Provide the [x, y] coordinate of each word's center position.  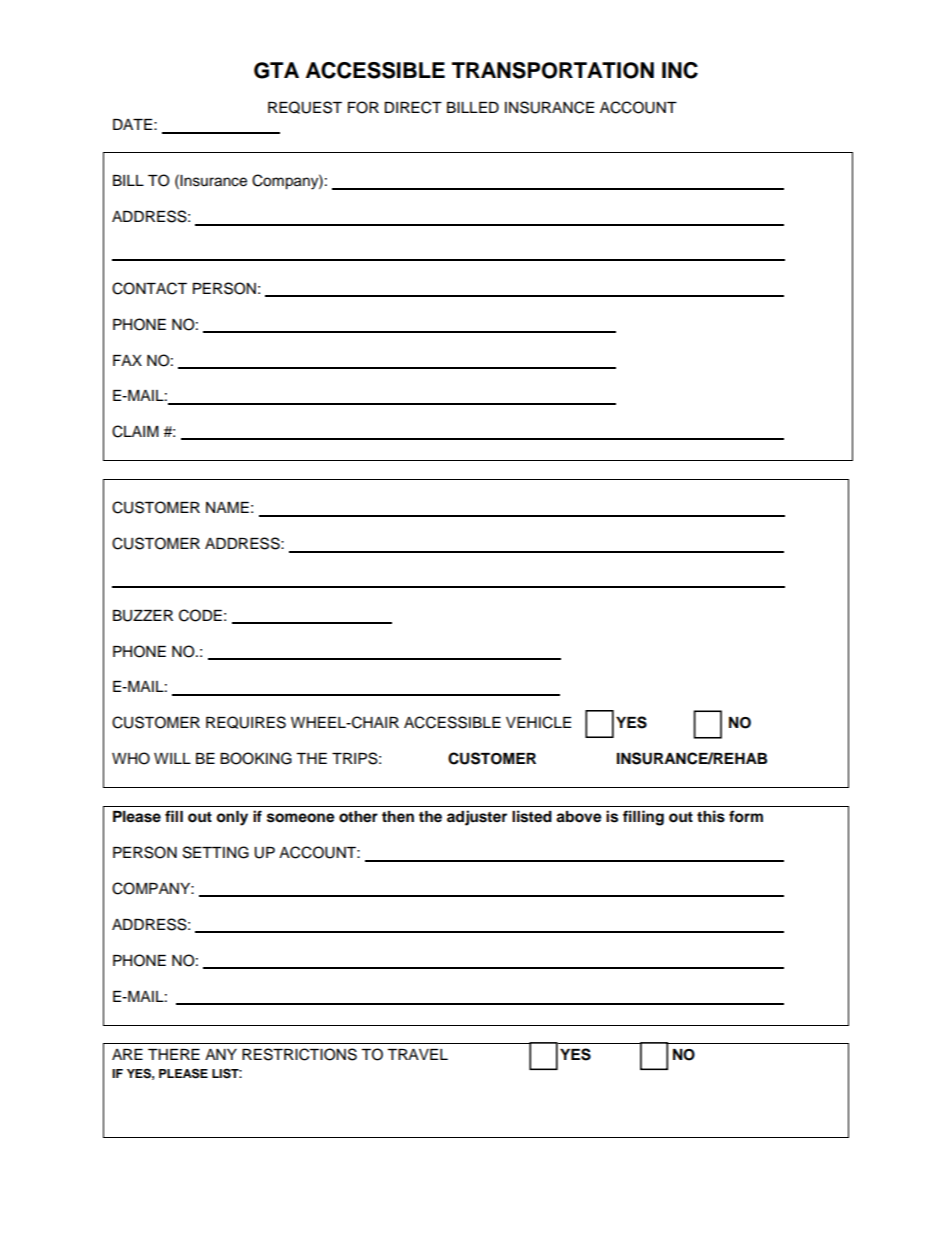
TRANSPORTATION [553, 70]
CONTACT [149, 288]
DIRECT [413, 107]
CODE [200, 615]
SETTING [216, 852]
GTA [276, 70]
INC [680, 70]
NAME [227, 507]
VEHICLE [538, 722]
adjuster [477, 818]
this [711, 816]
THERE [174, 1054]
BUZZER [143, 616]
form [746, 816]
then [398, 816]
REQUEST [305, 107]
